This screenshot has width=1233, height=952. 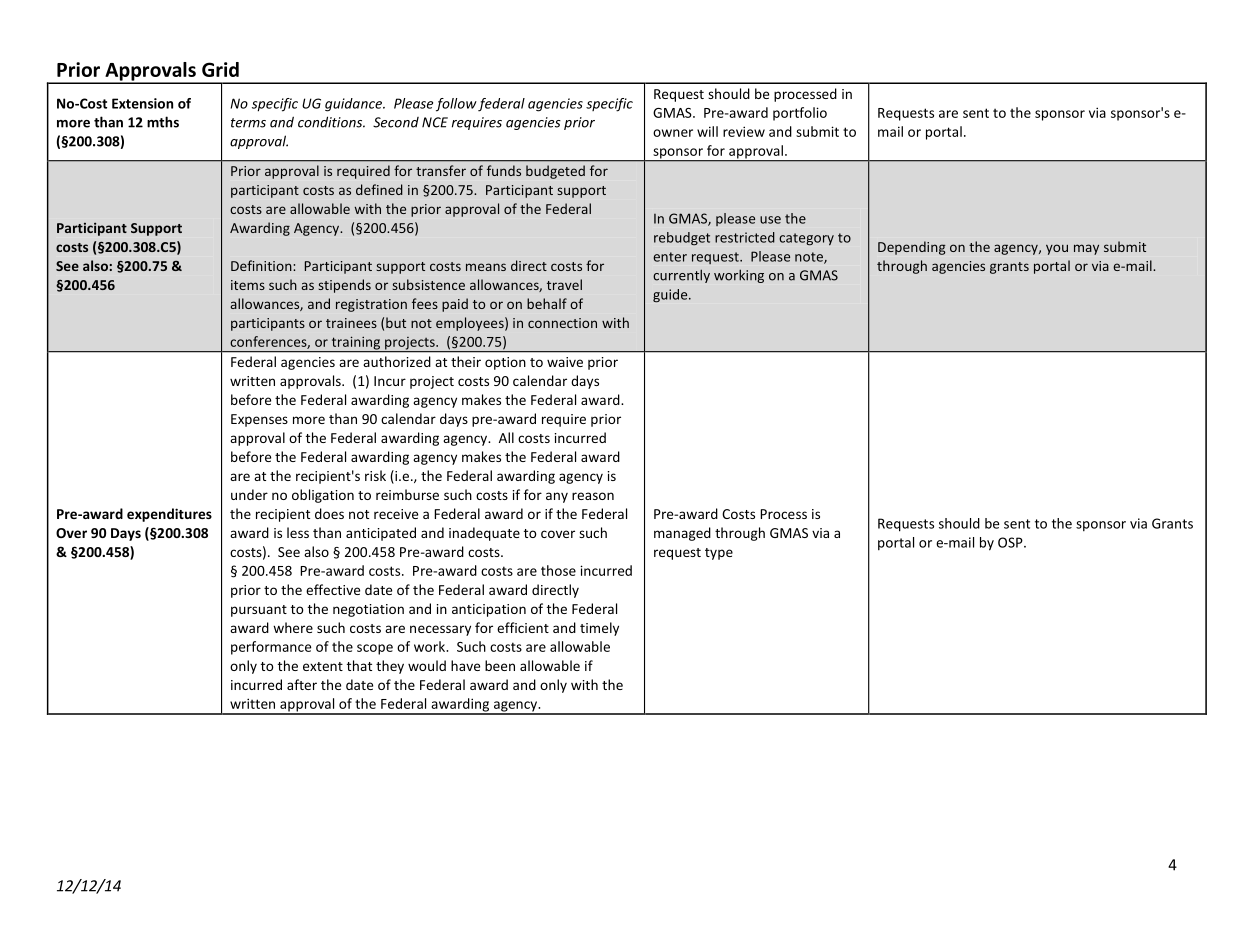 What do you see at coordinates (220, 69) in the screenshot?
I see `Grid` at bounding box center [220, 69].
